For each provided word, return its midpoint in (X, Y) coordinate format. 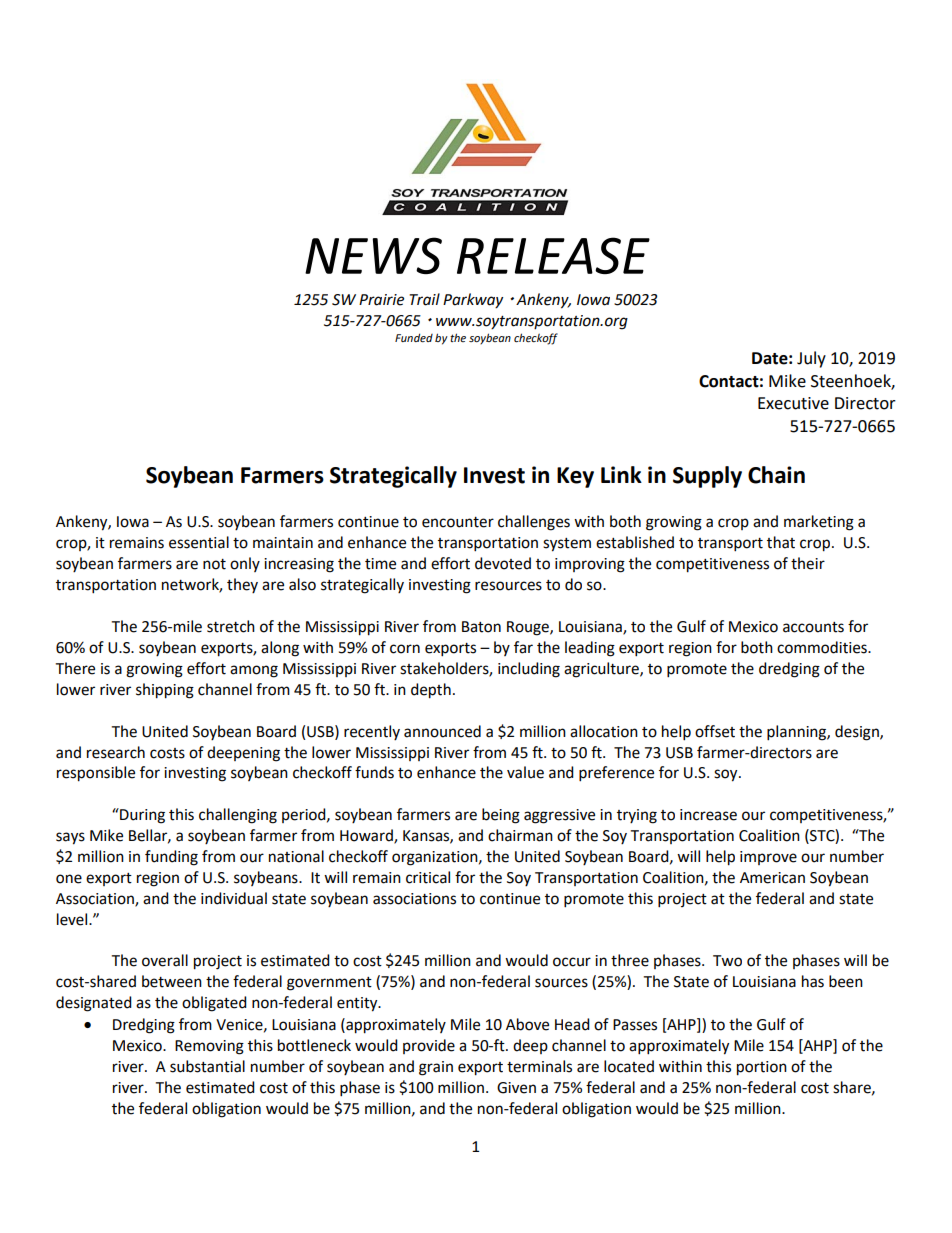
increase (708, 815)
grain (436, 1068)
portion (762, 1068)
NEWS (373, 255)
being (501, 816)
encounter (458, 522)
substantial (207, 1066)
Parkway (473, 301)
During (141, 816)
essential (199, 542)
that (781, 542)
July (811, 359)
